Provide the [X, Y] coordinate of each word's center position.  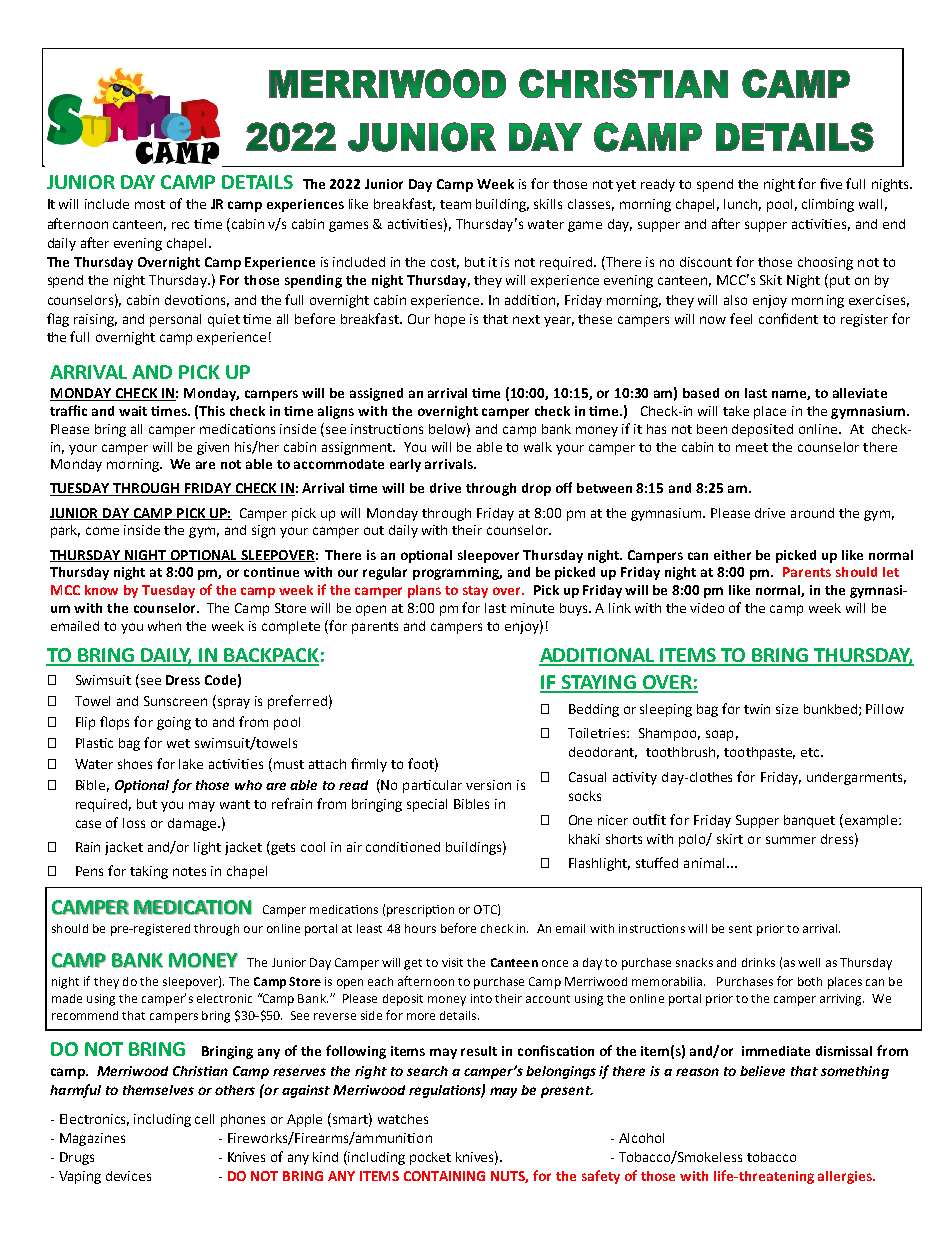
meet [752, 447]
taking [149, 872]
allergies [846, 1177]
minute [532, 608]
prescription [420, 911]
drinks [758, 962]
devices [128, 1176]
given [213, 448]
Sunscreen [175, 701]
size [787, 709]
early [405, 465]
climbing [828, 205]
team [455, 204]
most [150, 204]
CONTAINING [444, 1176]
